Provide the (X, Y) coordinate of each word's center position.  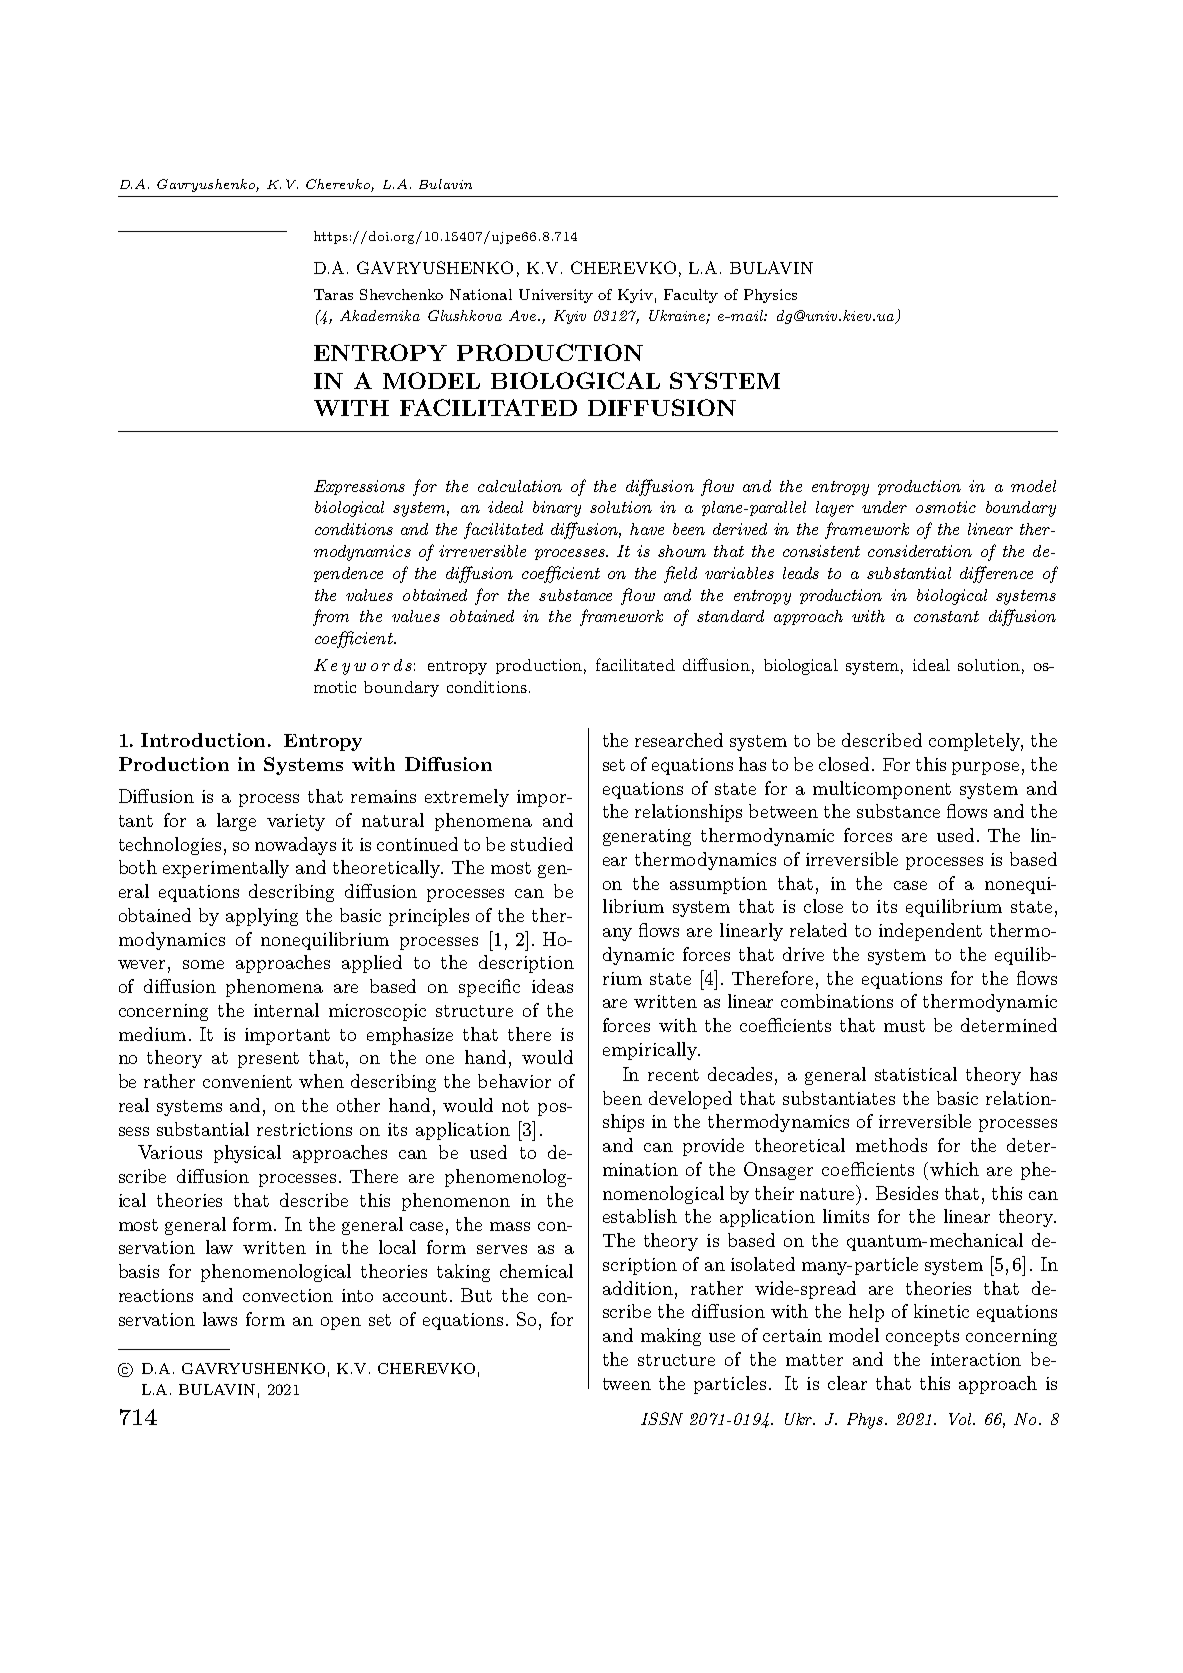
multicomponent (882, 790)
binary (557, 509)
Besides (907, 1193)
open (341, 1323)
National (481, 294)
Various (170, 1152)
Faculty (691, 296)
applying (262, 917)
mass (510, 1226)
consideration (920, 551)
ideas (552, 986)
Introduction (203, 740)
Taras (333, 294)
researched (679, 740)
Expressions (359, 487)
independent (930, 932)
